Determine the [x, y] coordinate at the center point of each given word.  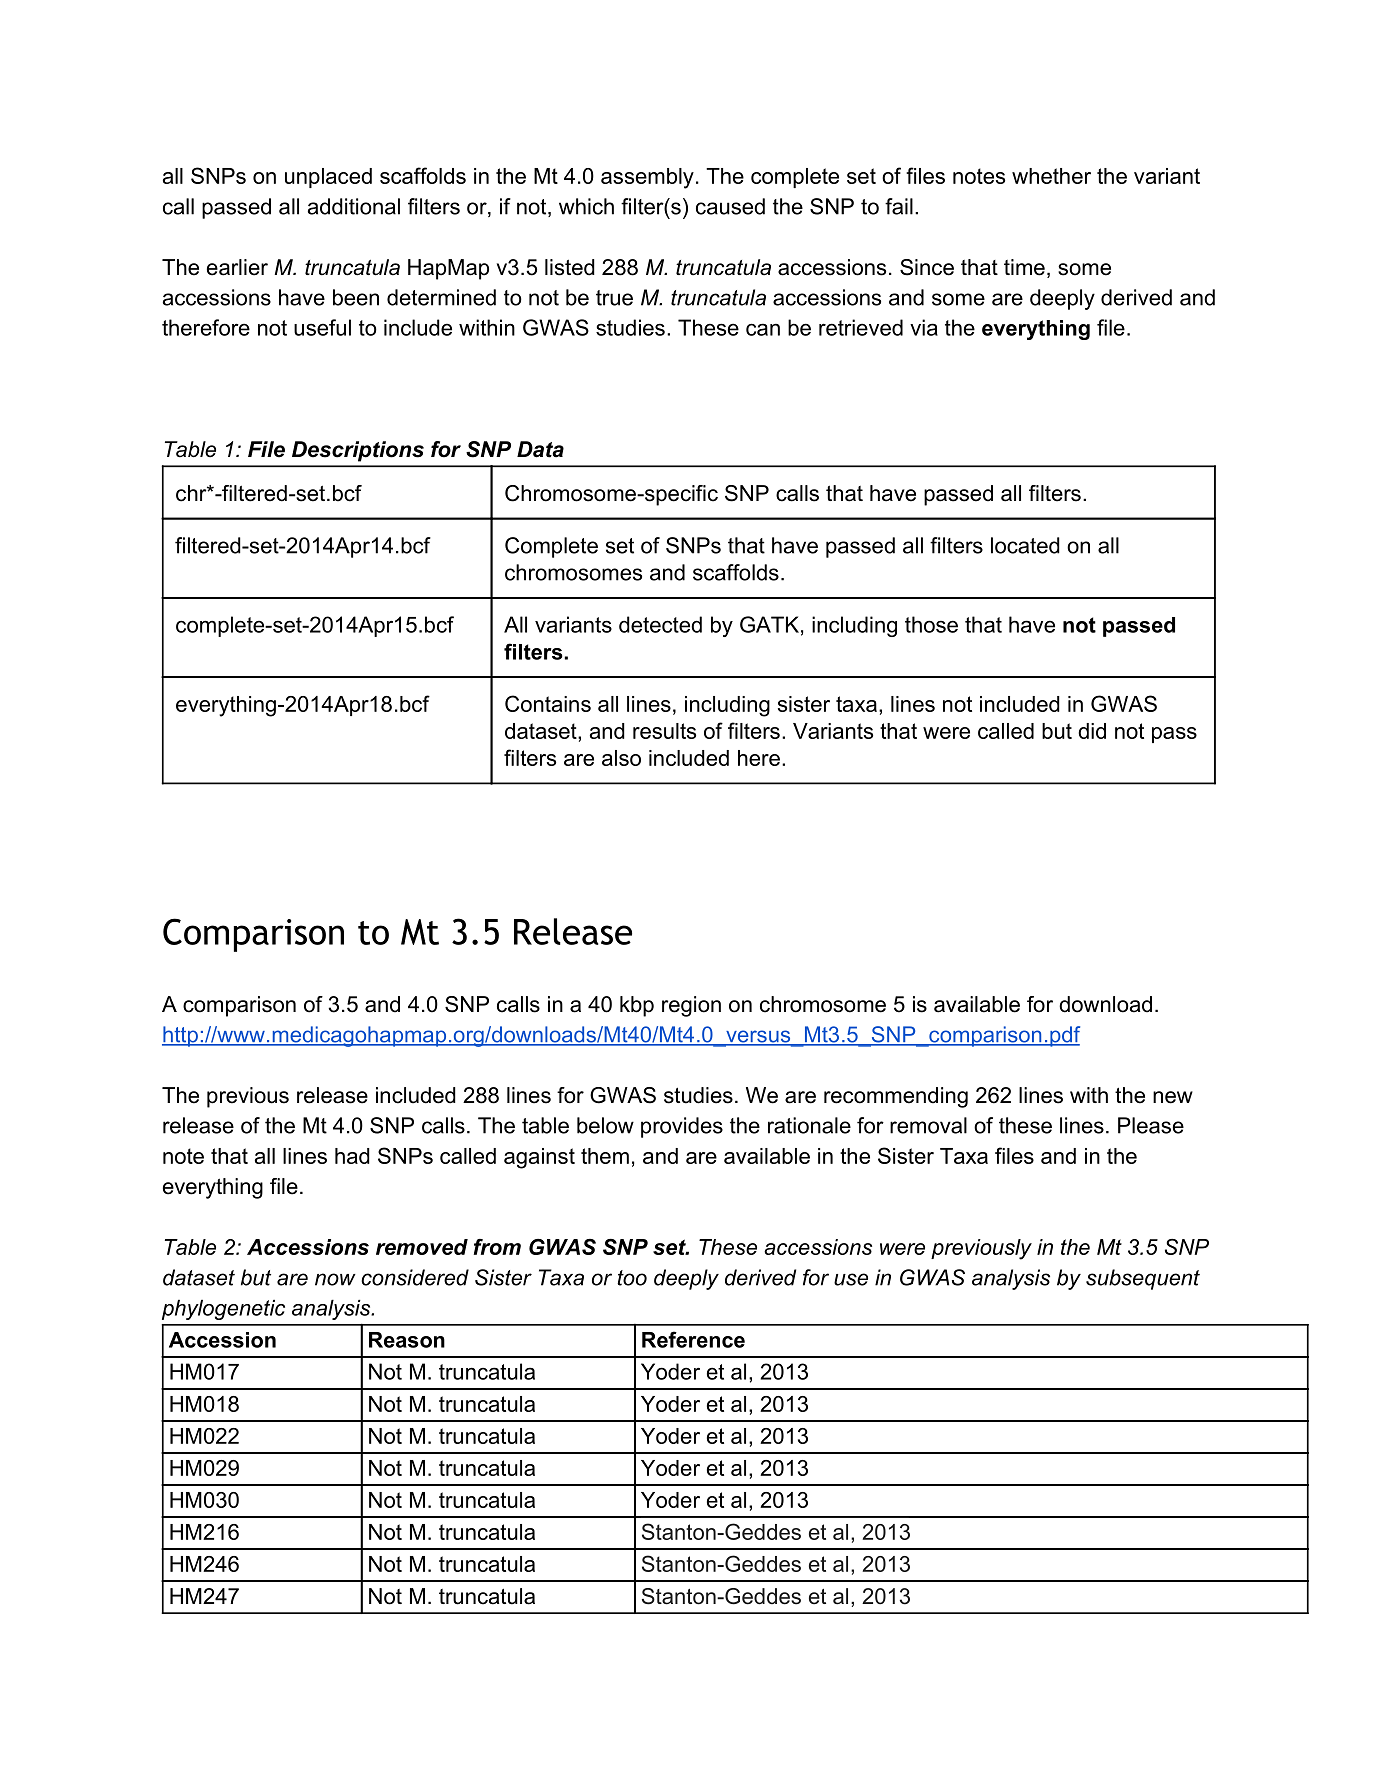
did [1092, 731]
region [691, 1006]
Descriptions [358, 451]
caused [730, 206]
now [335, 1279]
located [1025, 545]
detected [660, 624]
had [352, 1156]
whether [1051, 176]
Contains [548, 703]
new [1173, 1097]
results [664, 731]
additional [354, 206]
